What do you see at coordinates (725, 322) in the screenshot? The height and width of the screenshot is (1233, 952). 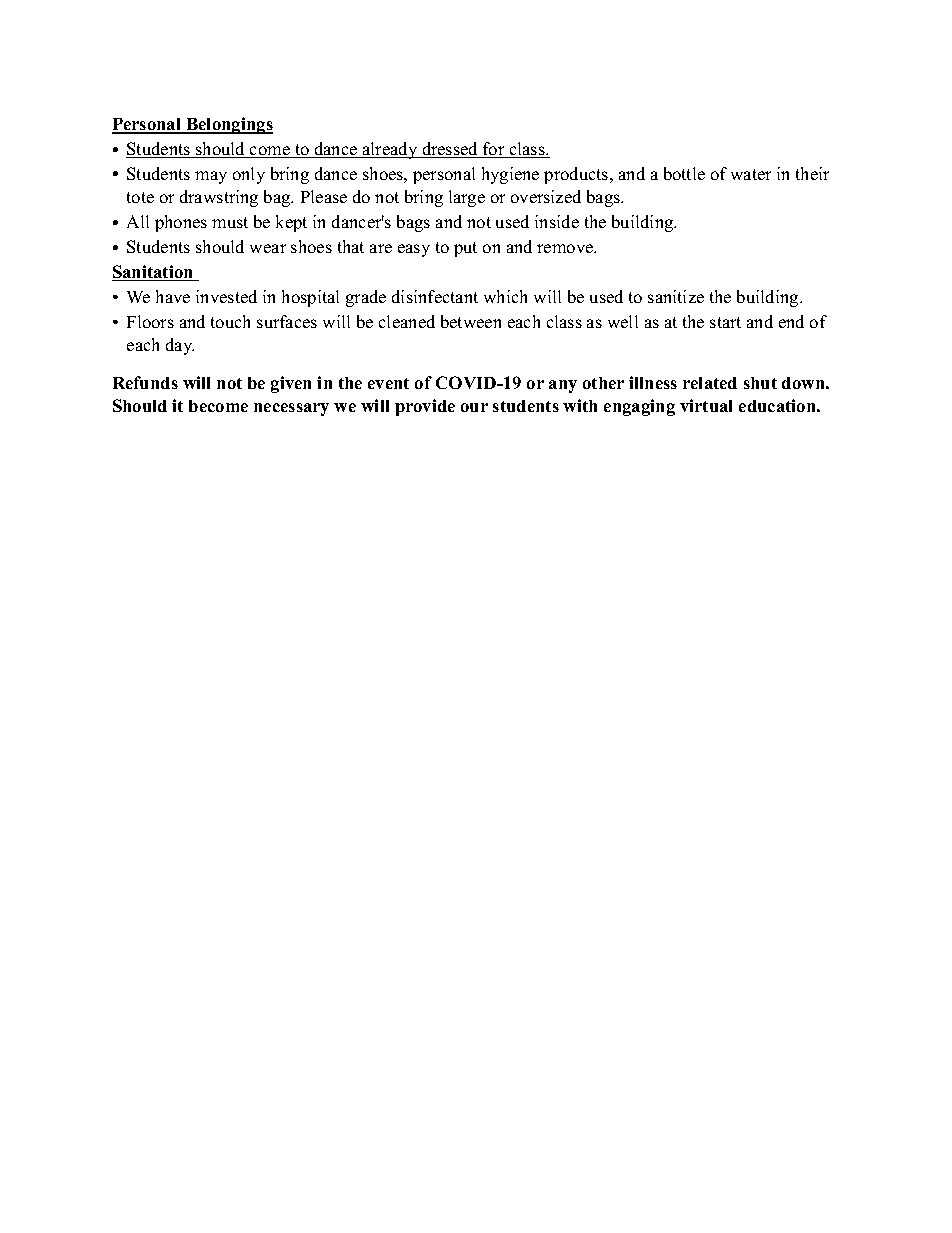 I see `start` at bounding box center [725, 322].
